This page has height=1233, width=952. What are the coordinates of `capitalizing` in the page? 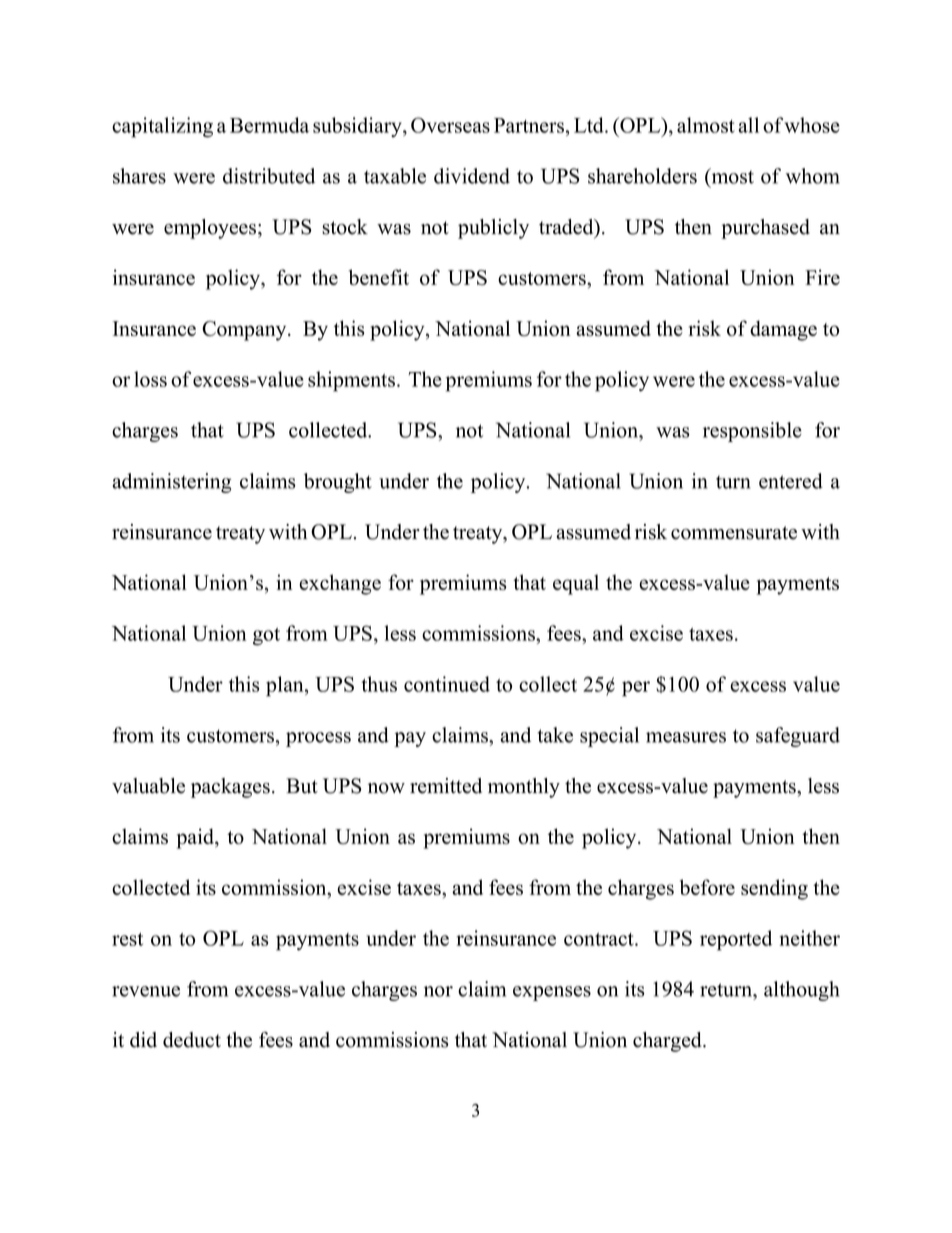 It's located at (162, 127).
